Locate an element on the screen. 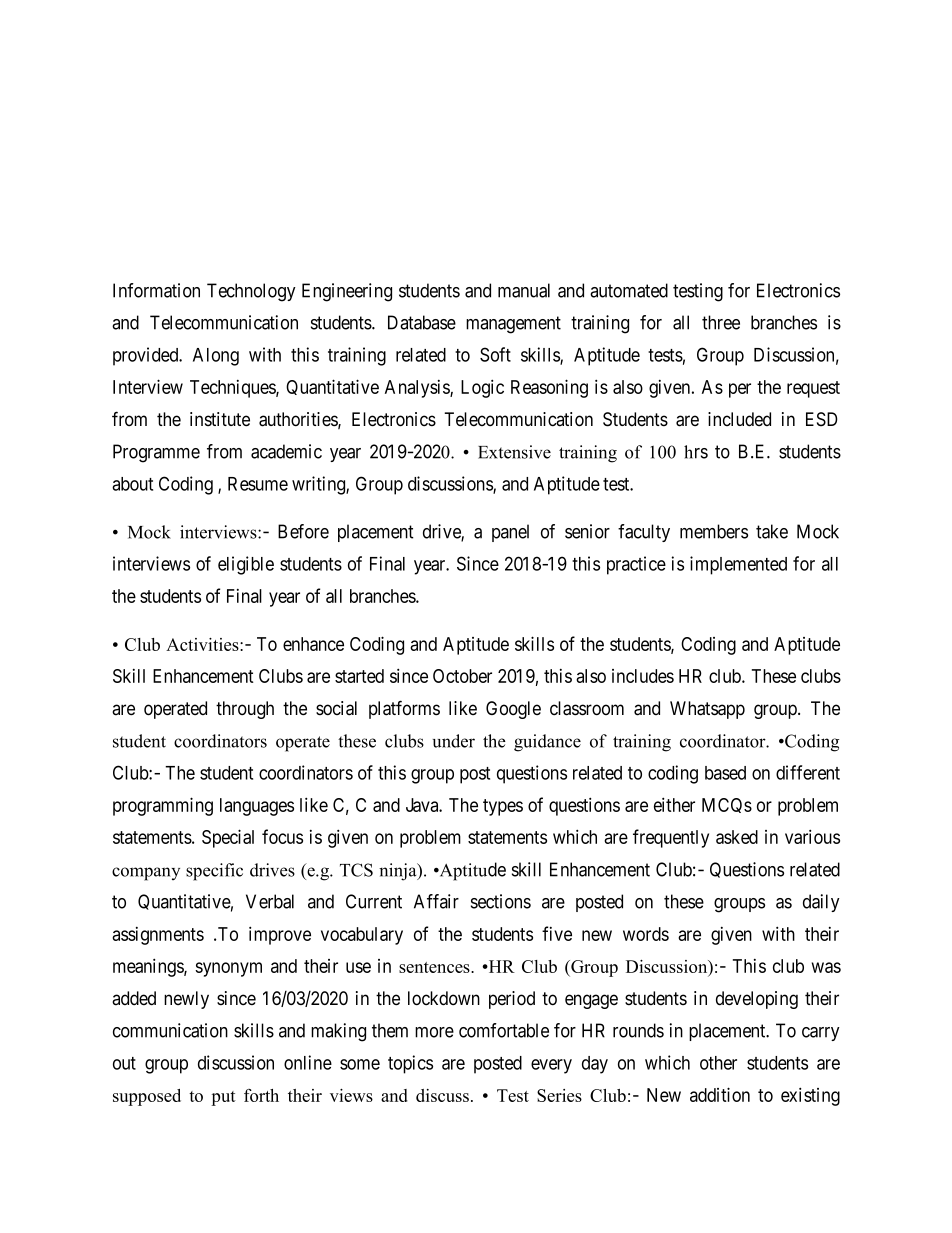  eligible is located at coordinates (246, 565).
